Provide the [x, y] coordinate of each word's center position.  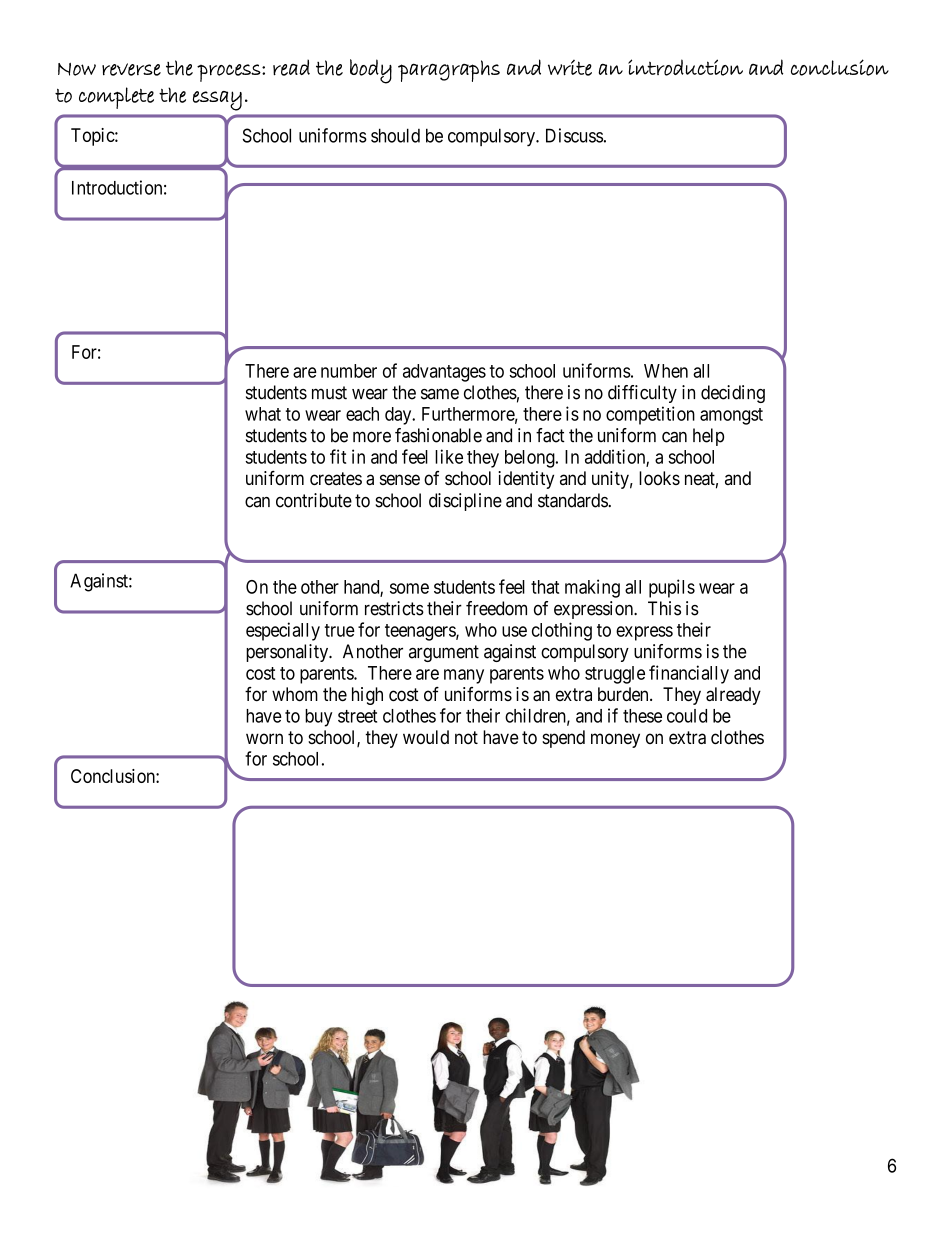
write [570, 68]
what [263, 414]
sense [400, 479]
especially [283, 631]
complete [116, 98]
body [371, 71]
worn [264, 738]
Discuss [574, 135]
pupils [672, 588]
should [395, 135]
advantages [444, 373]
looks [659, 478]
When [666, 371]
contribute [314, 500]
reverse [131, 69]
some [409, 588]
